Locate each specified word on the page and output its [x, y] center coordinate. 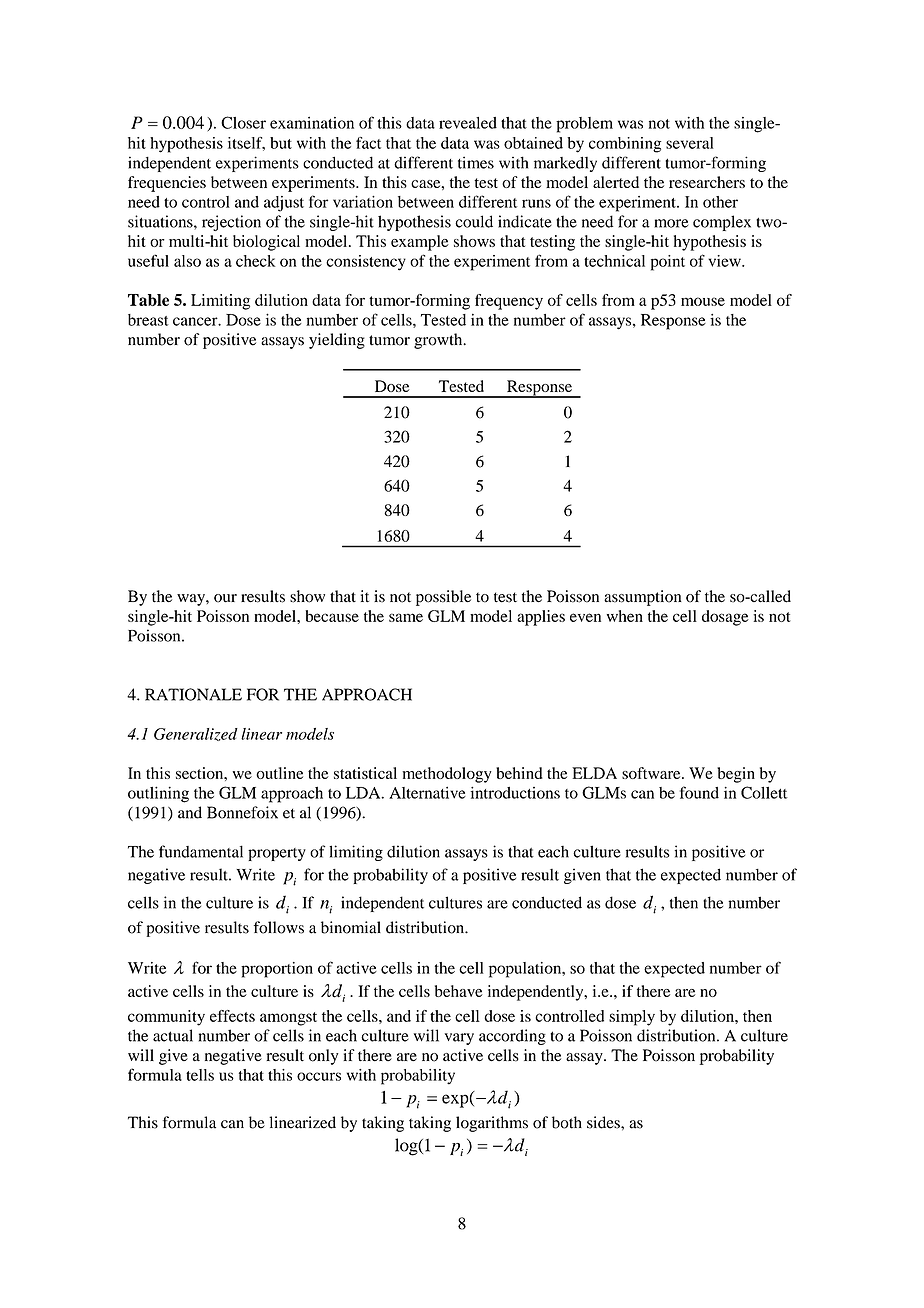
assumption [643, 598]
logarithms [492, 1124]
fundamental [201, 851]
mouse [703, 301]
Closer [243, 122]
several [690, 143]
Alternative [427, 792]
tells [200, 1075]
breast [148, 320]
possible [443, 598]
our [225, 598]
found [699, 792]
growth [439, 341]
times [476, 162]
